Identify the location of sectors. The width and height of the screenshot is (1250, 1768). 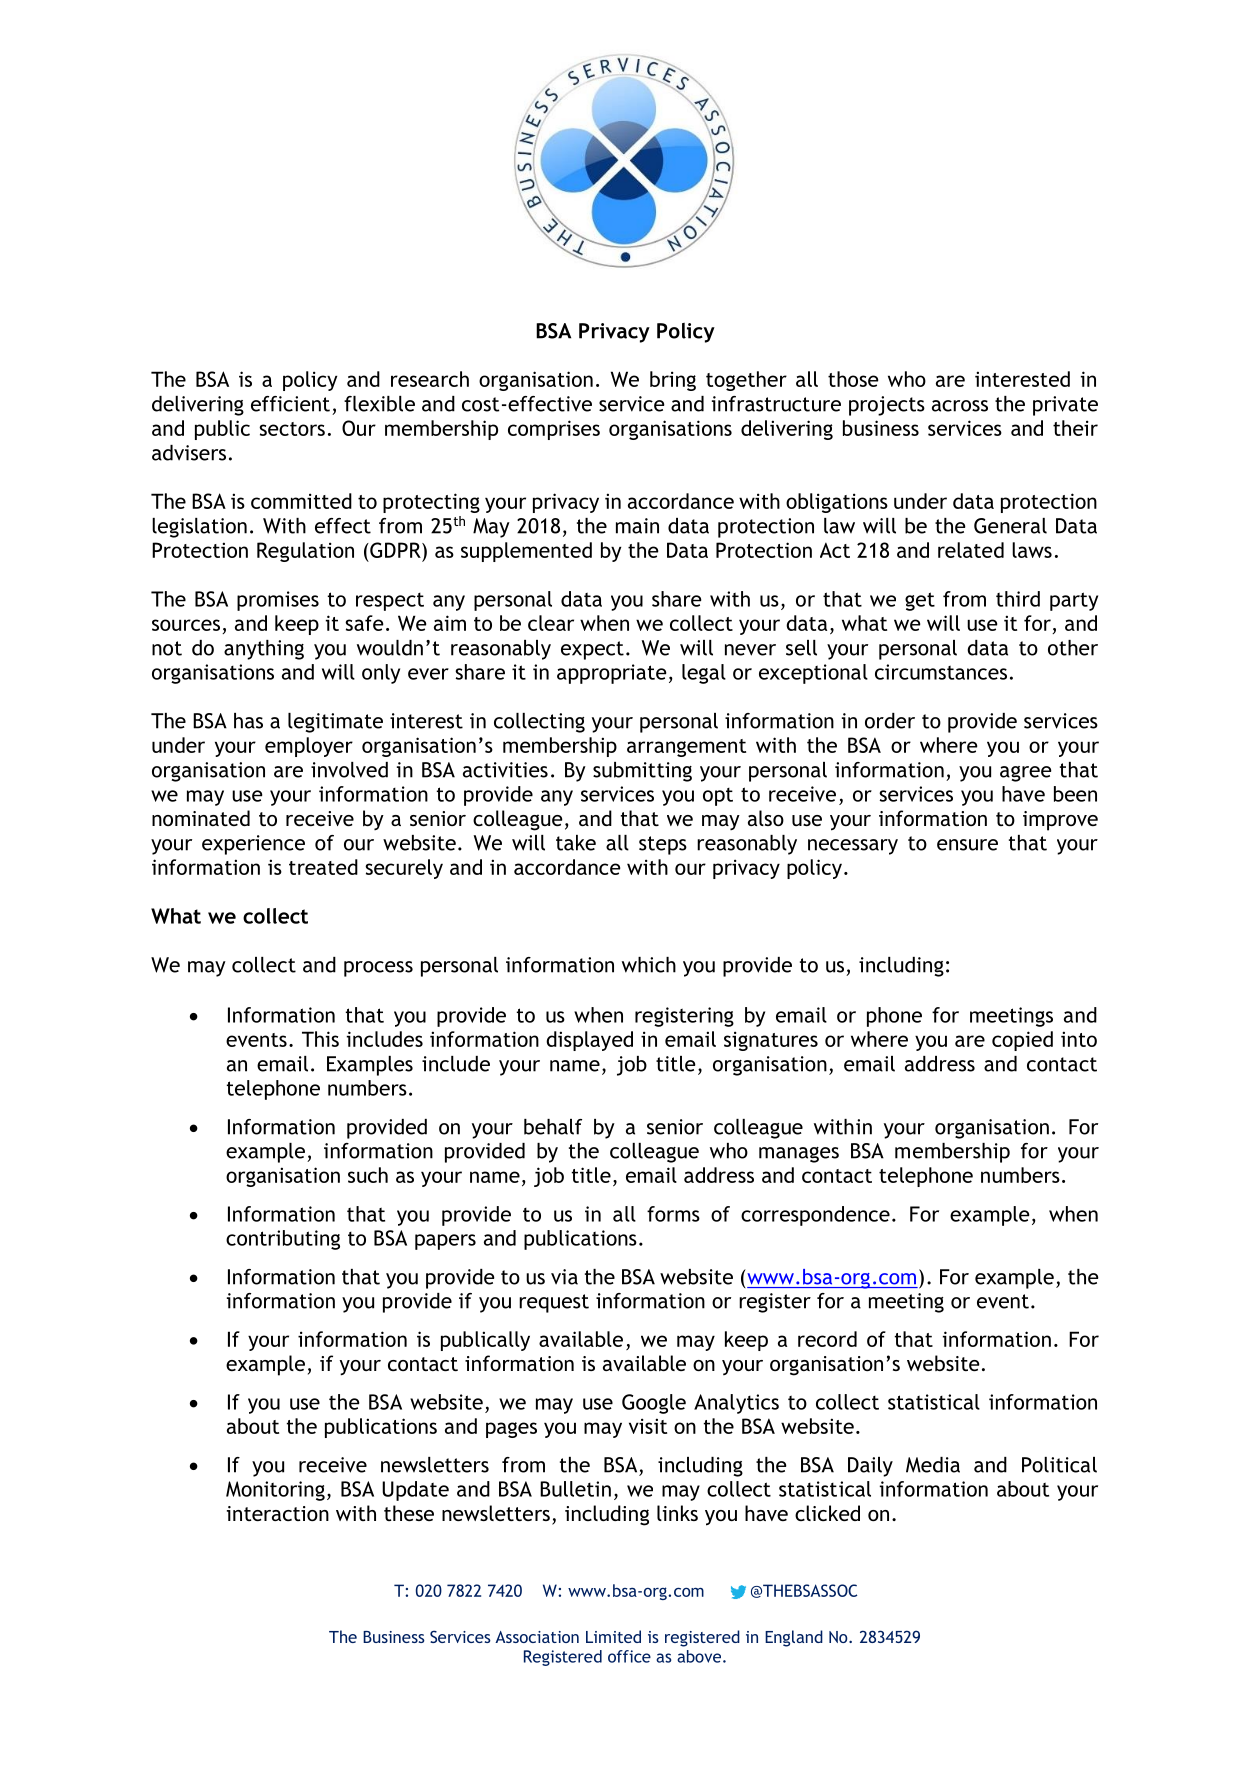
(292, 429).
